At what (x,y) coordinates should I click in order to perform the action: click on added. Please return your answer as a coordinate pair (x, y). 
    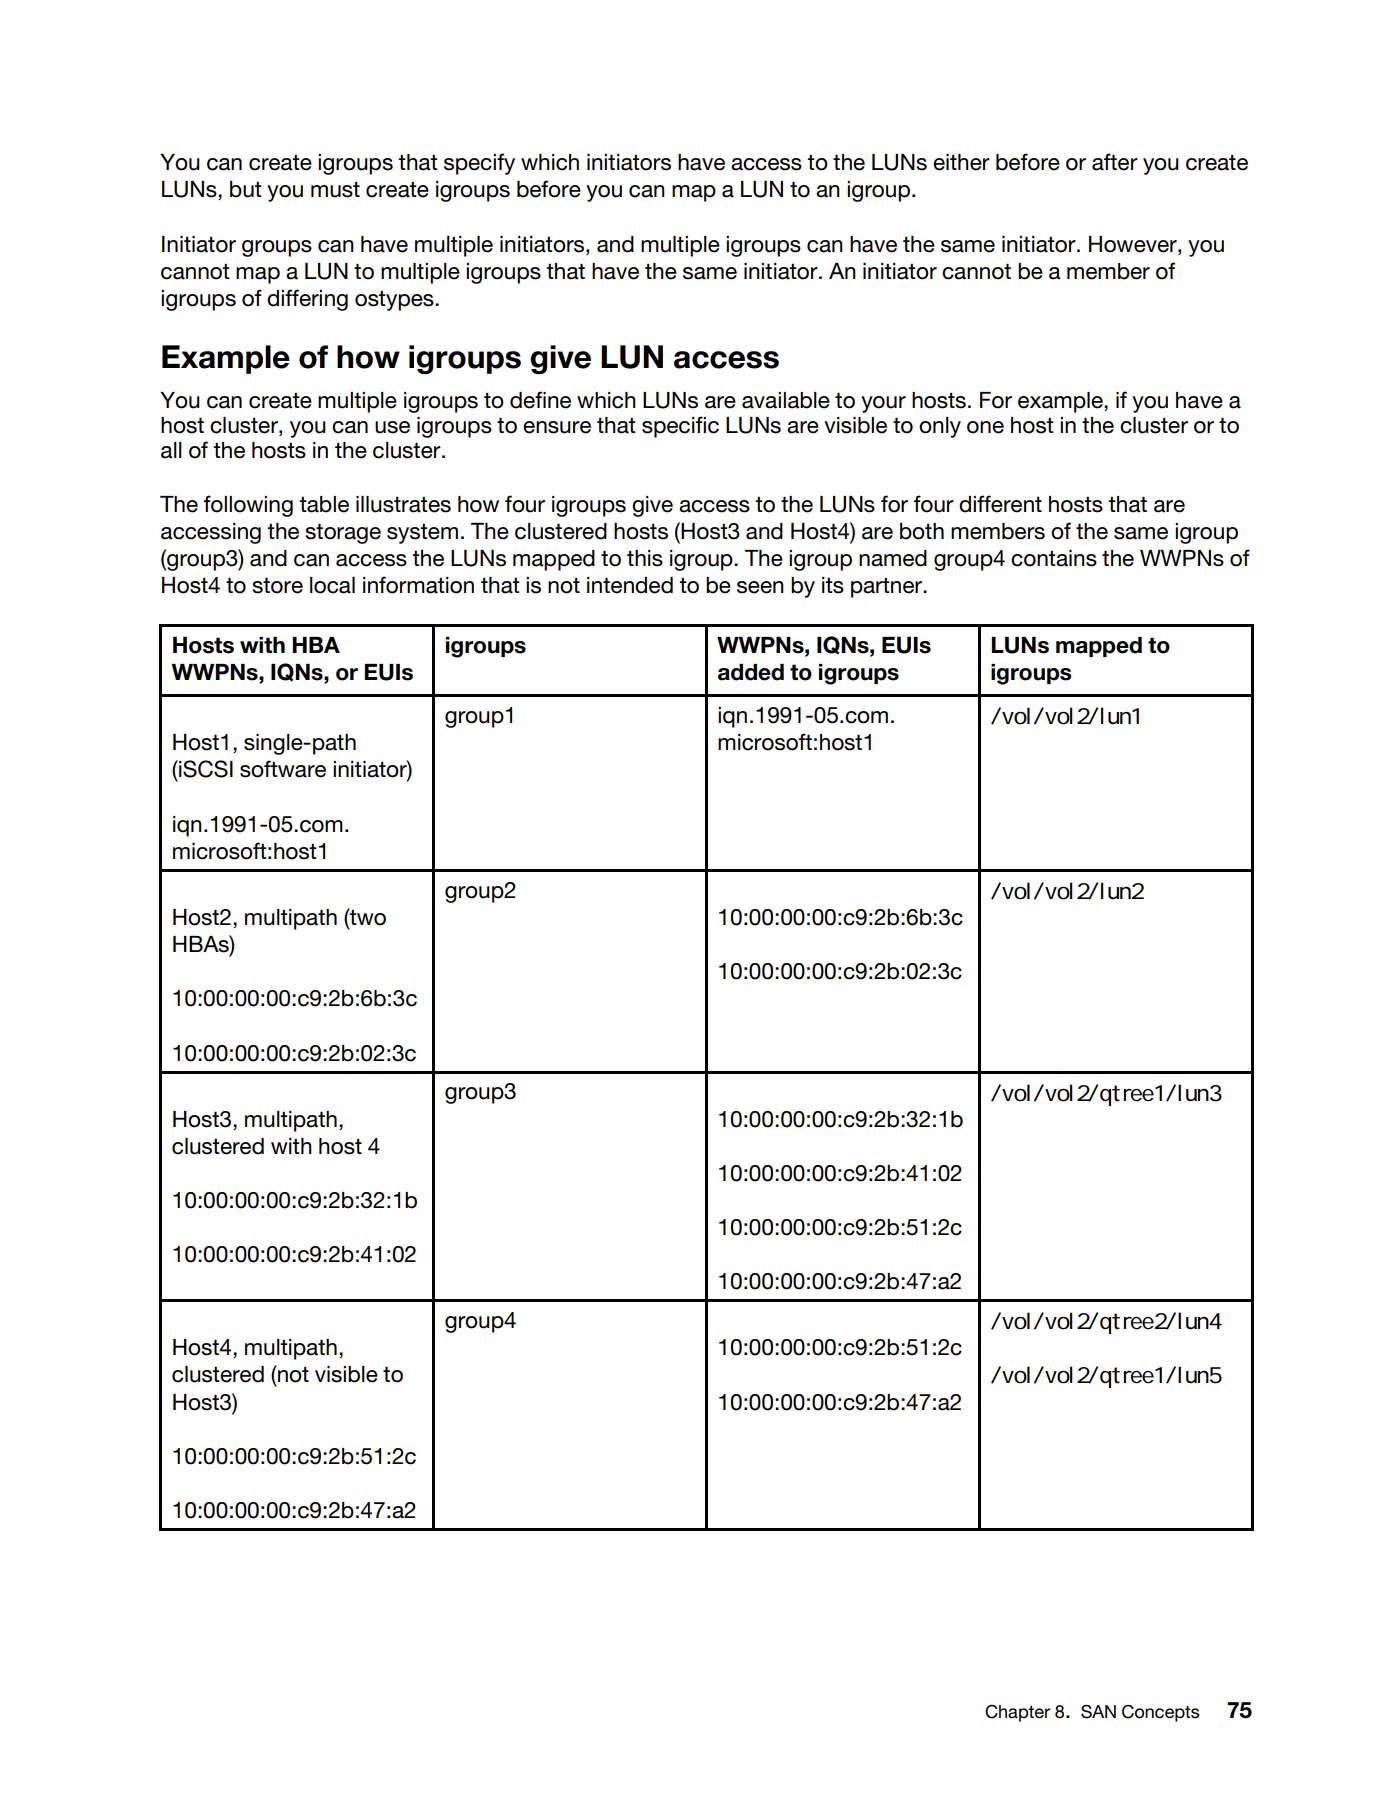
    Looking at the image, I should click on (751, 672).
